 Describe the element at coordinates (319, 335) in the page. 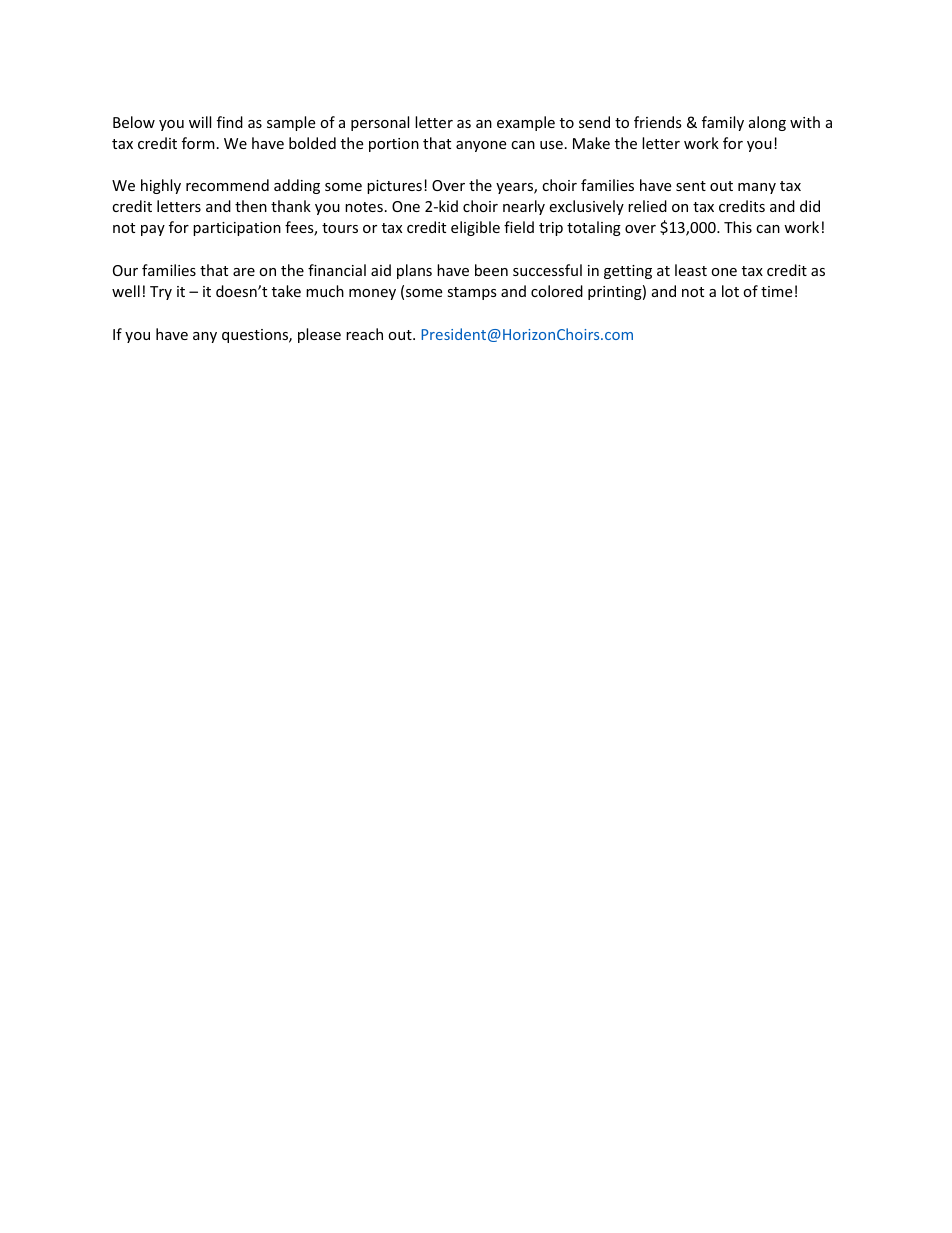

I see `please` at that location.
